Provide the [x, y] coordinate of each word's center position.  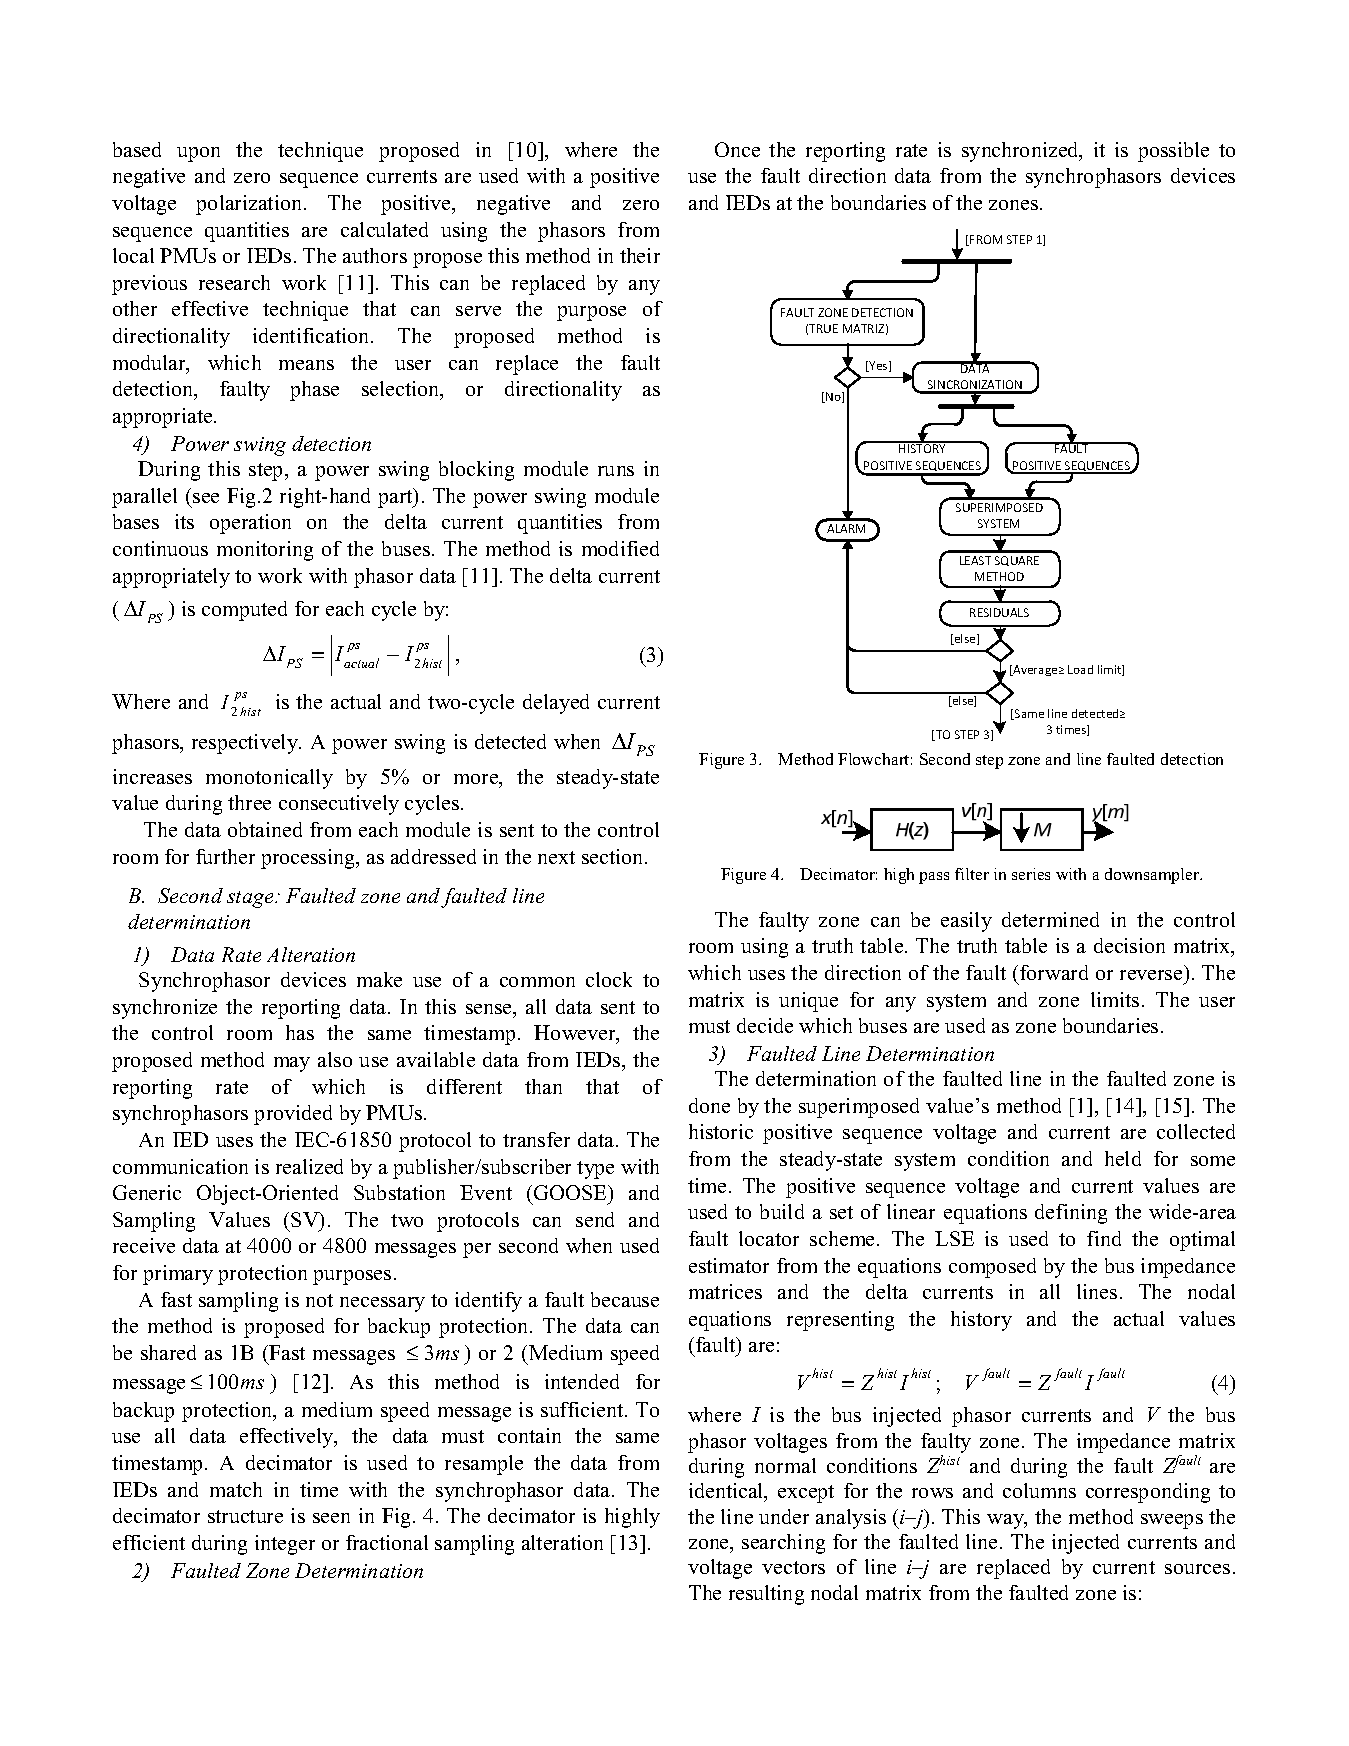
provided [293, 1115]
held [1123, 1158]
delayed [556, 704]
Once [737, 149]
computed [244, 611]
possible [1173, 152]
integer [285, 1545]
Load [1080, 669]
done [709, 1105]
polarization [250, 205]
